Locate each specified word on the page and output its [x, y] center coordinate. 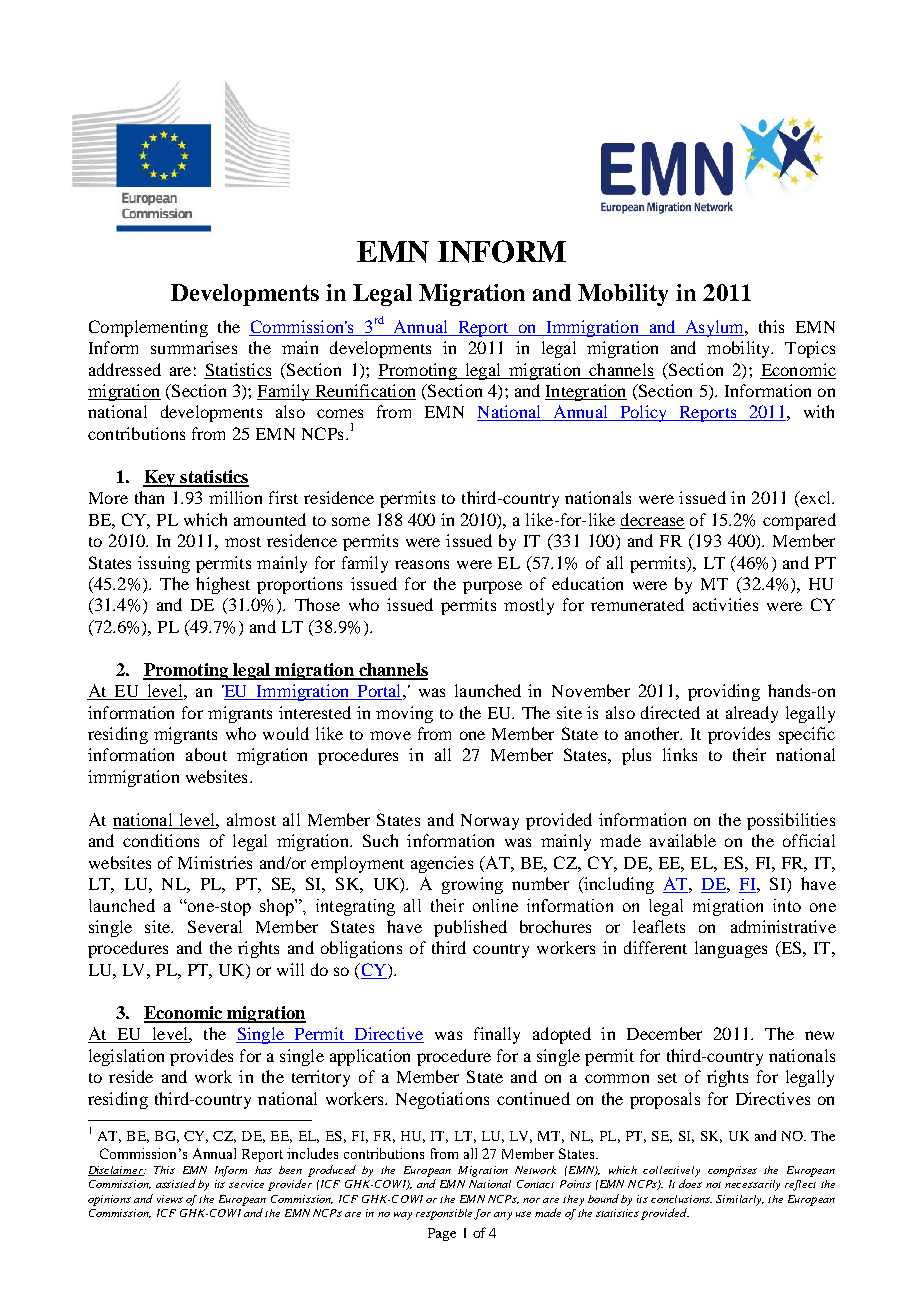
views [170, 1199]
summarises [194, 347]
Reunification [364, 392]
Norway [490, 822]
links [680, 754]
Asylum [714, 328]
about [206, 754]
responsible [445, 1214]
